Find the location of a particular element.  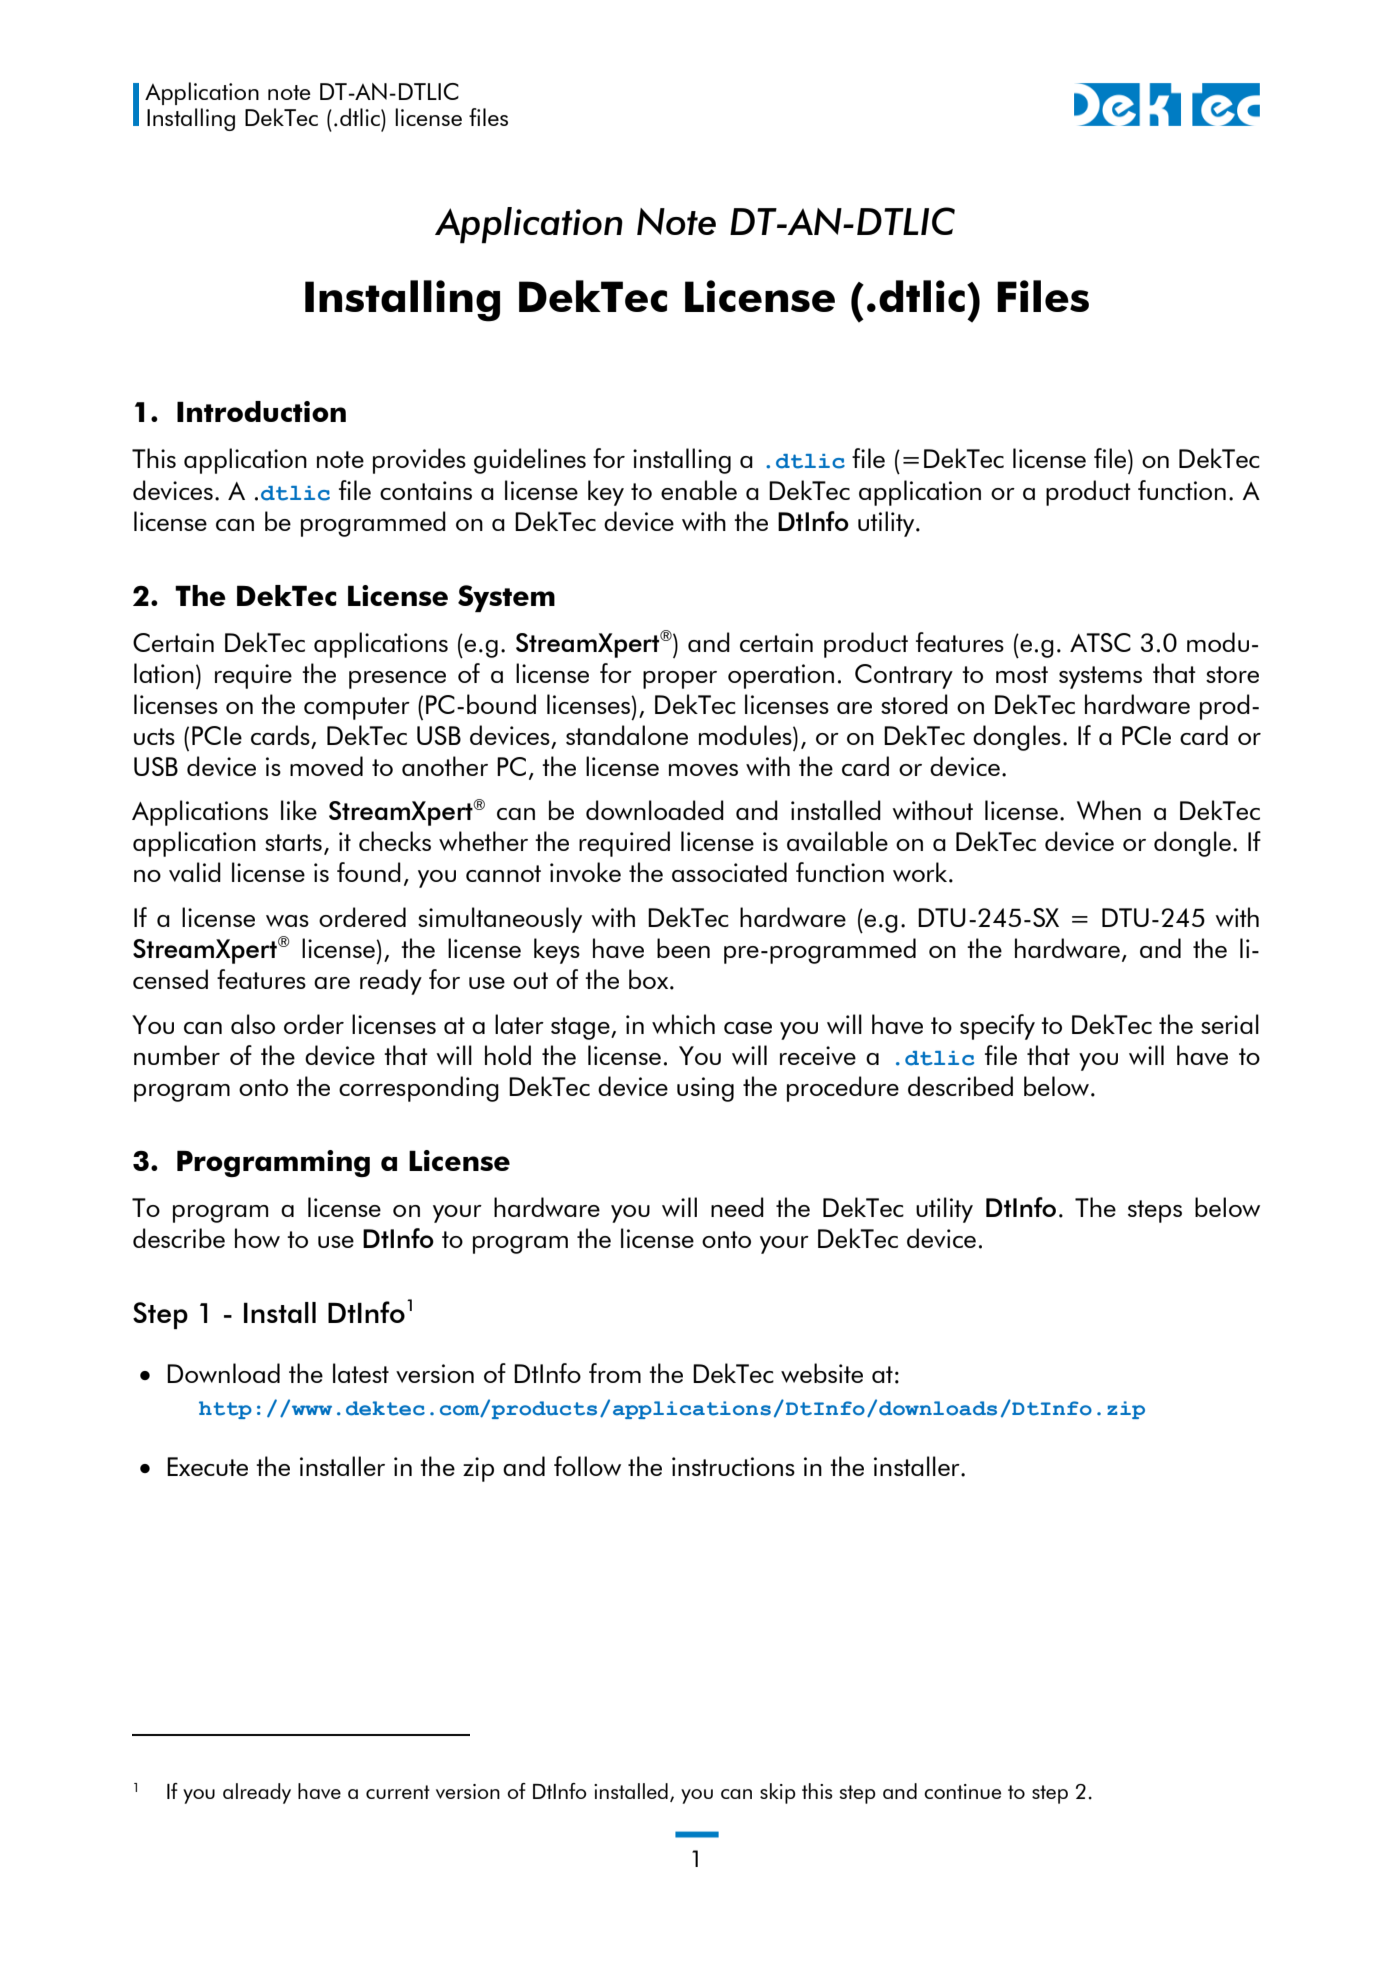

Introduction is located at coordinates (261, 411).
